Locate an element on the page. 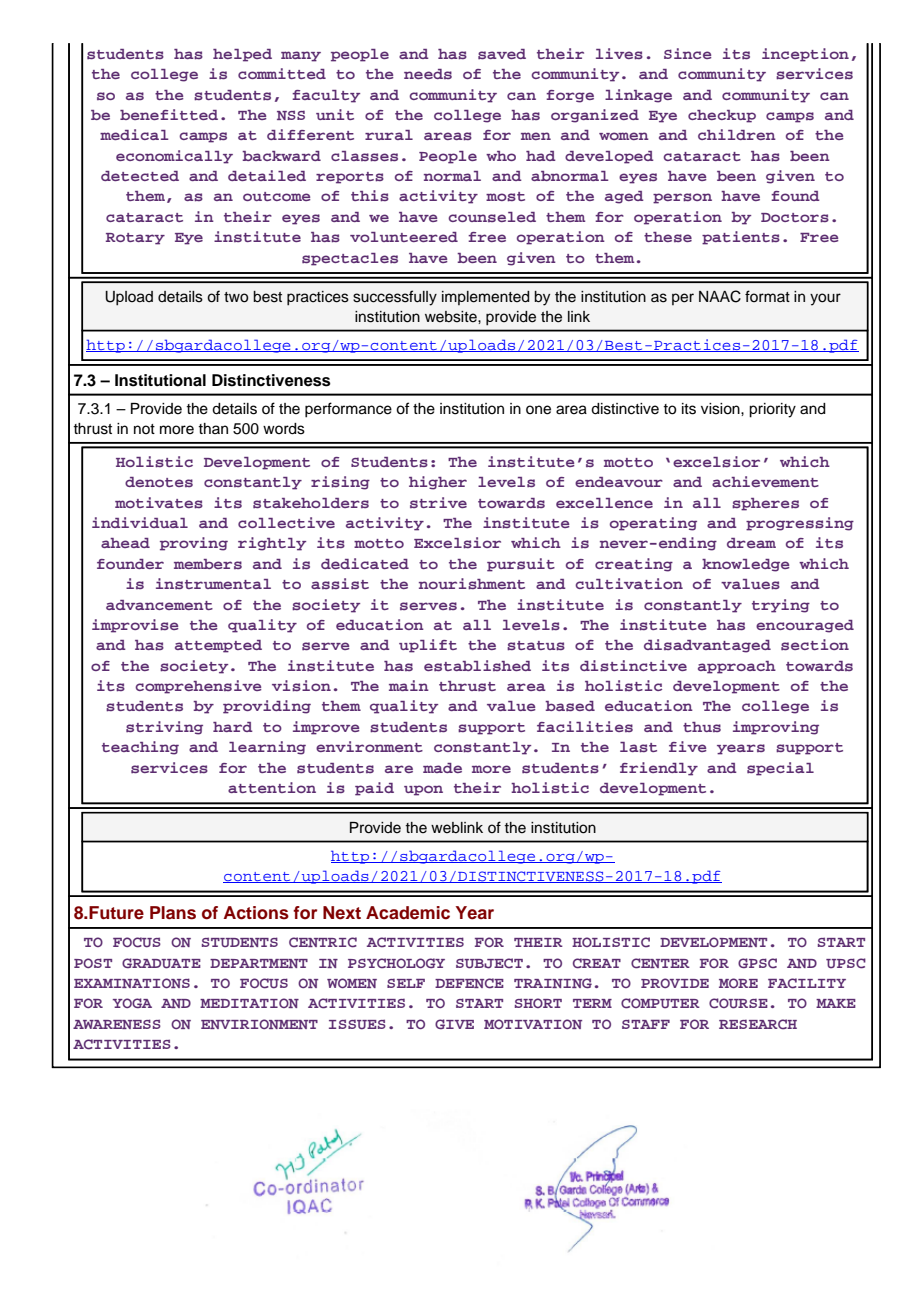 The width and height of the document is (924, 1308). DEFENCE is located at coordinates (469, 983).
